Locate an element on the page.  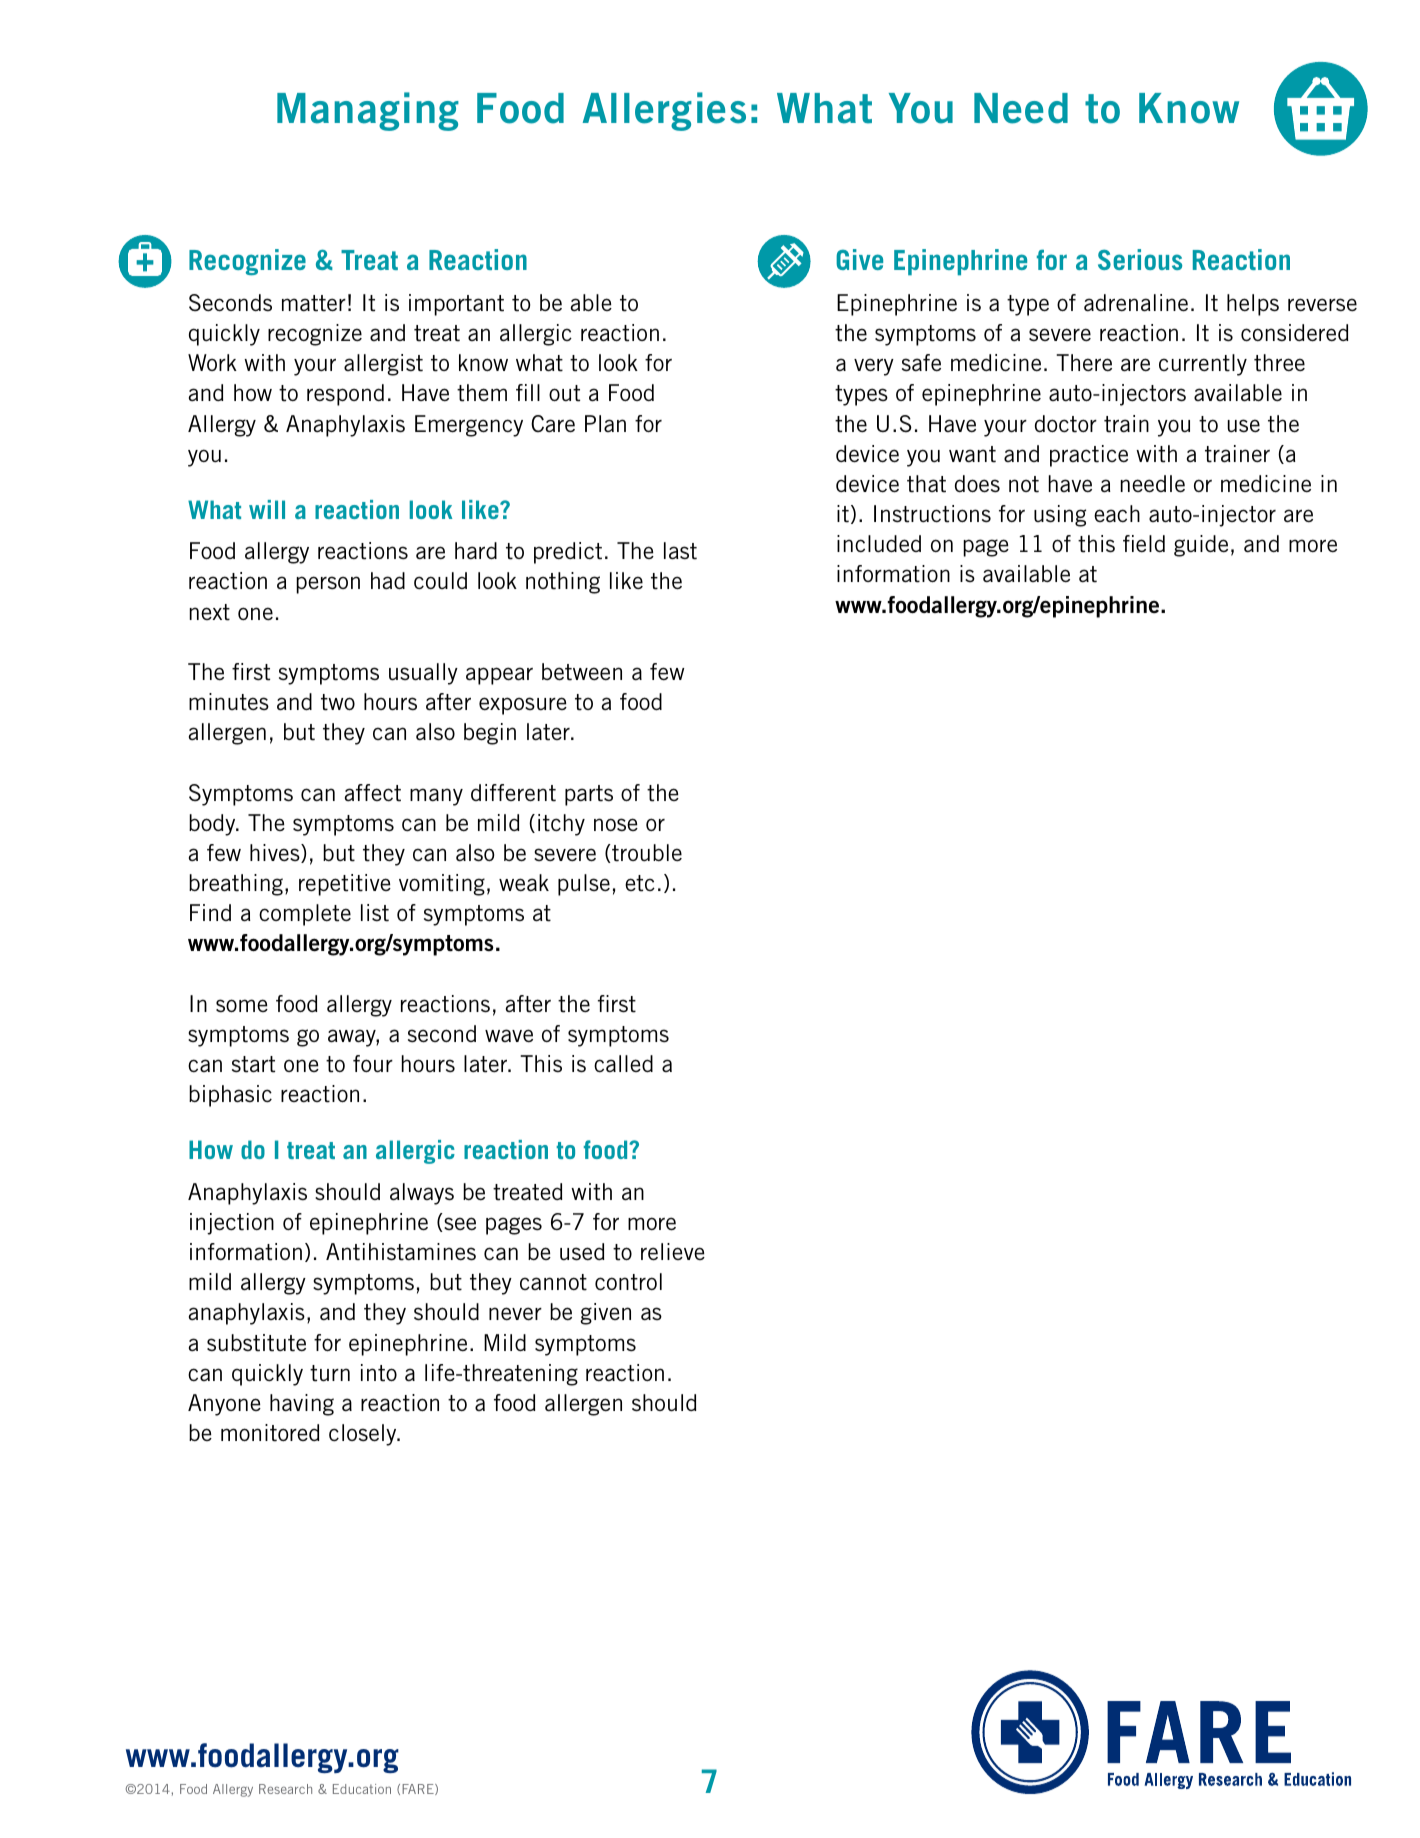
control is located at coordinates (628, 1282).
